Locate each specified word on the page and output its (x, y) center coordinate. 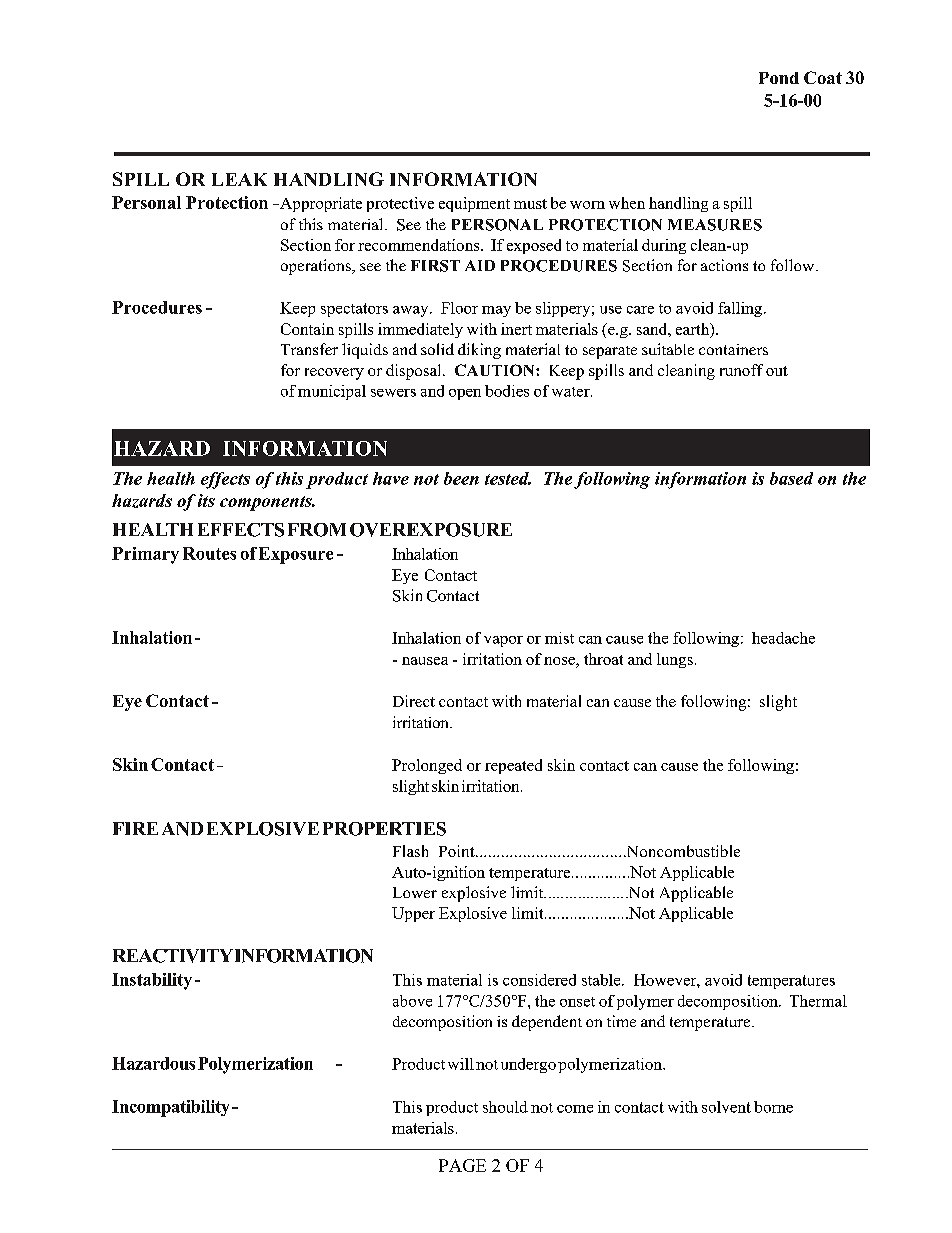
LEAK (239, 179)
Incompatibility (170, 1108)
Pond (779, 78)
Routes (209, 553)
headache (783, 638)
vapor (503, 641)
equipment (474, 204)
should (505, 1107)
